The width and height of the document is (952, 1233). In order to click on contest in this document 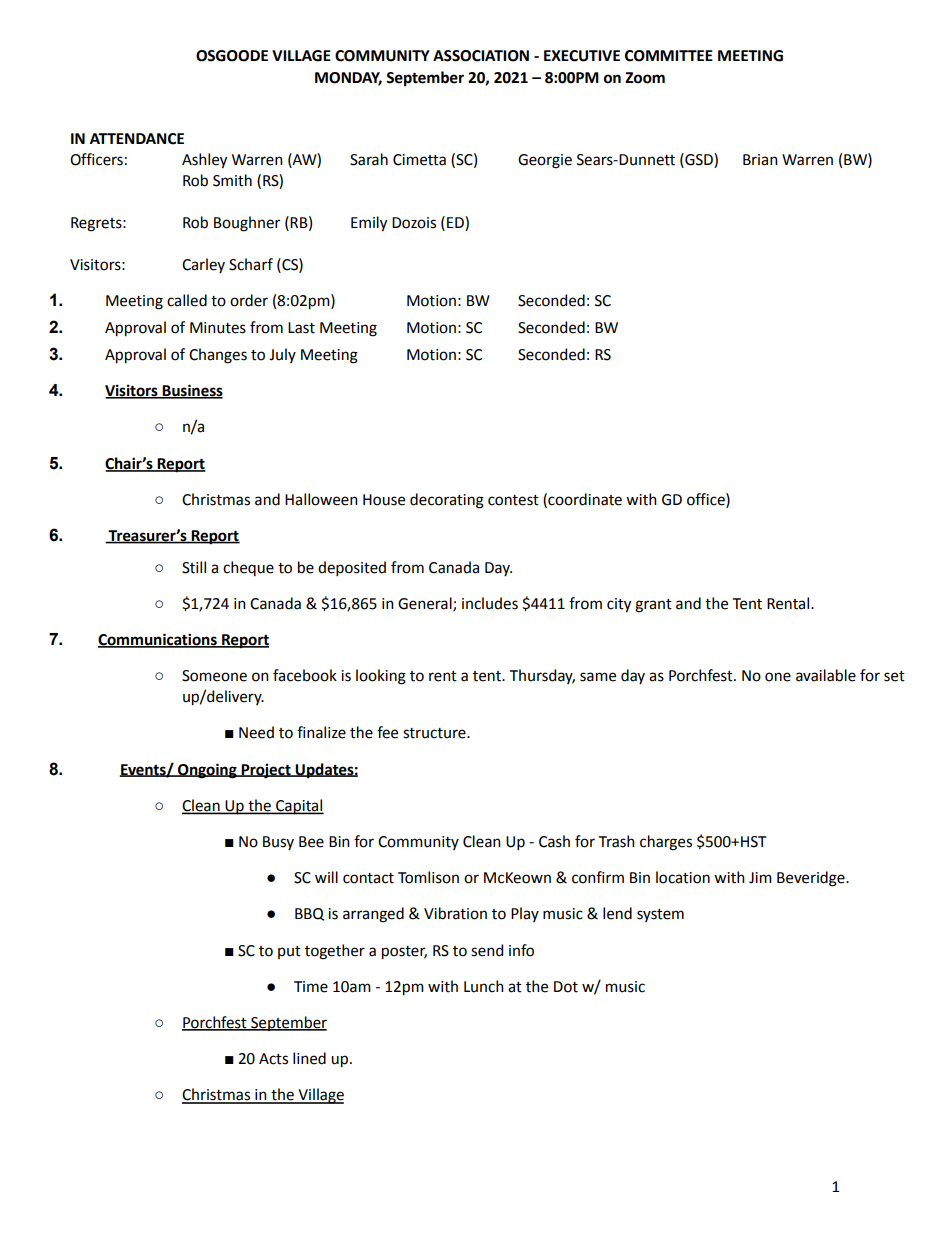, I will do `click(513, 500)`.
